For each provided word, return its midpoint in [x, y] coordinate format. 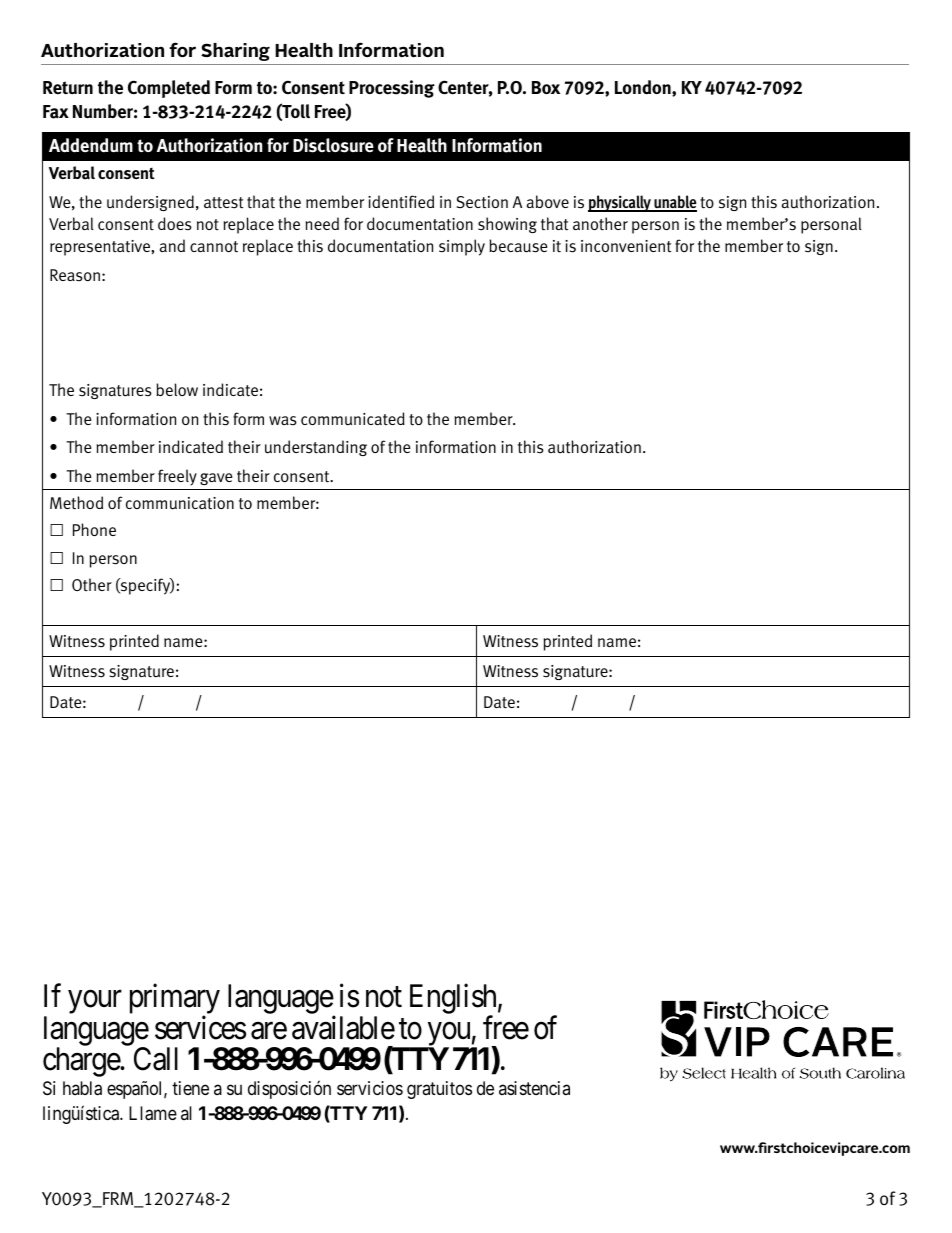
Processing [392, 89]
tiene [190, 1088]
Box [546, 87]
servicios [370, 1088]
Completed [169, 89]
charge [82, 1062]
